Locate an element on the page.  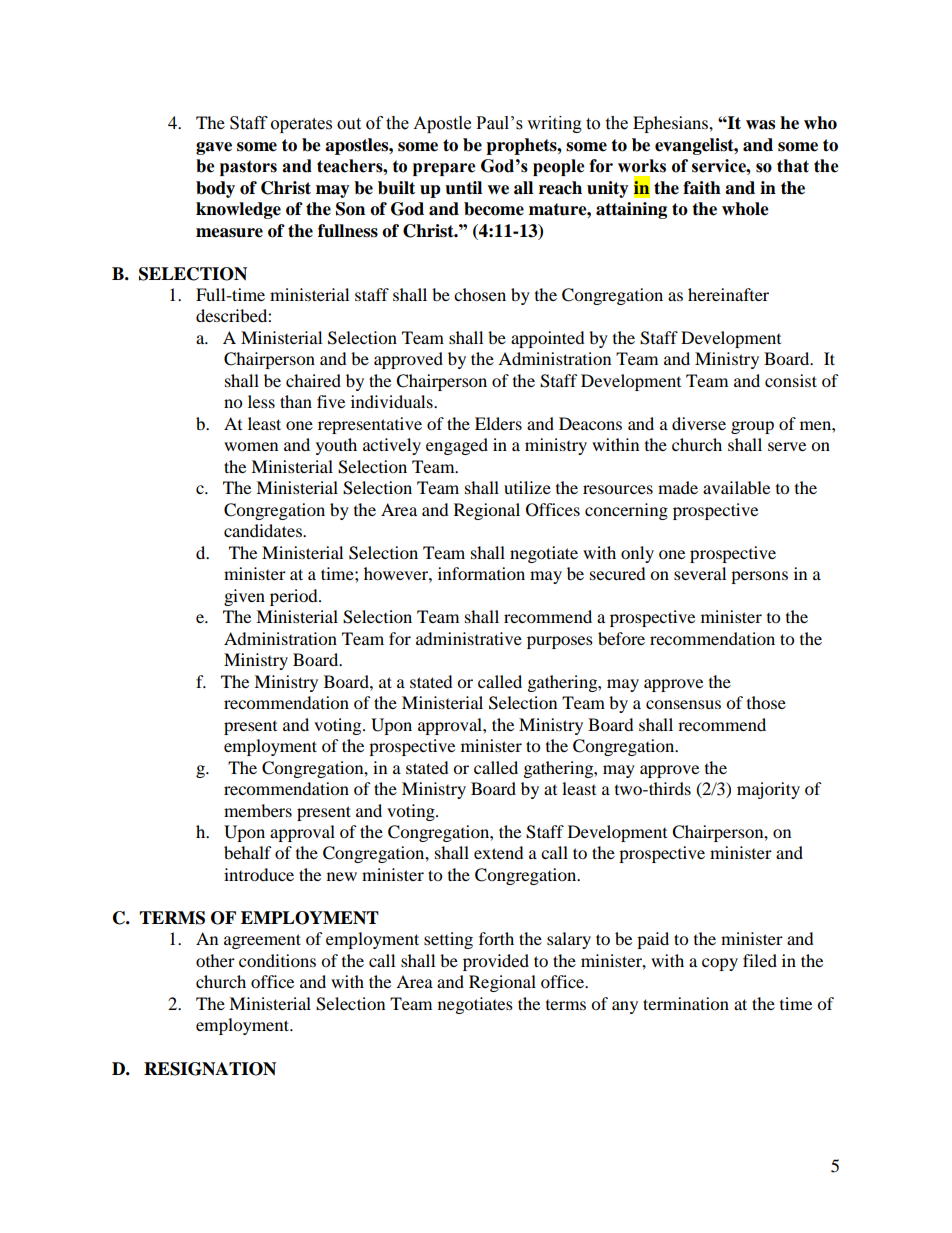
faith is located at coordinates (702, 188).
